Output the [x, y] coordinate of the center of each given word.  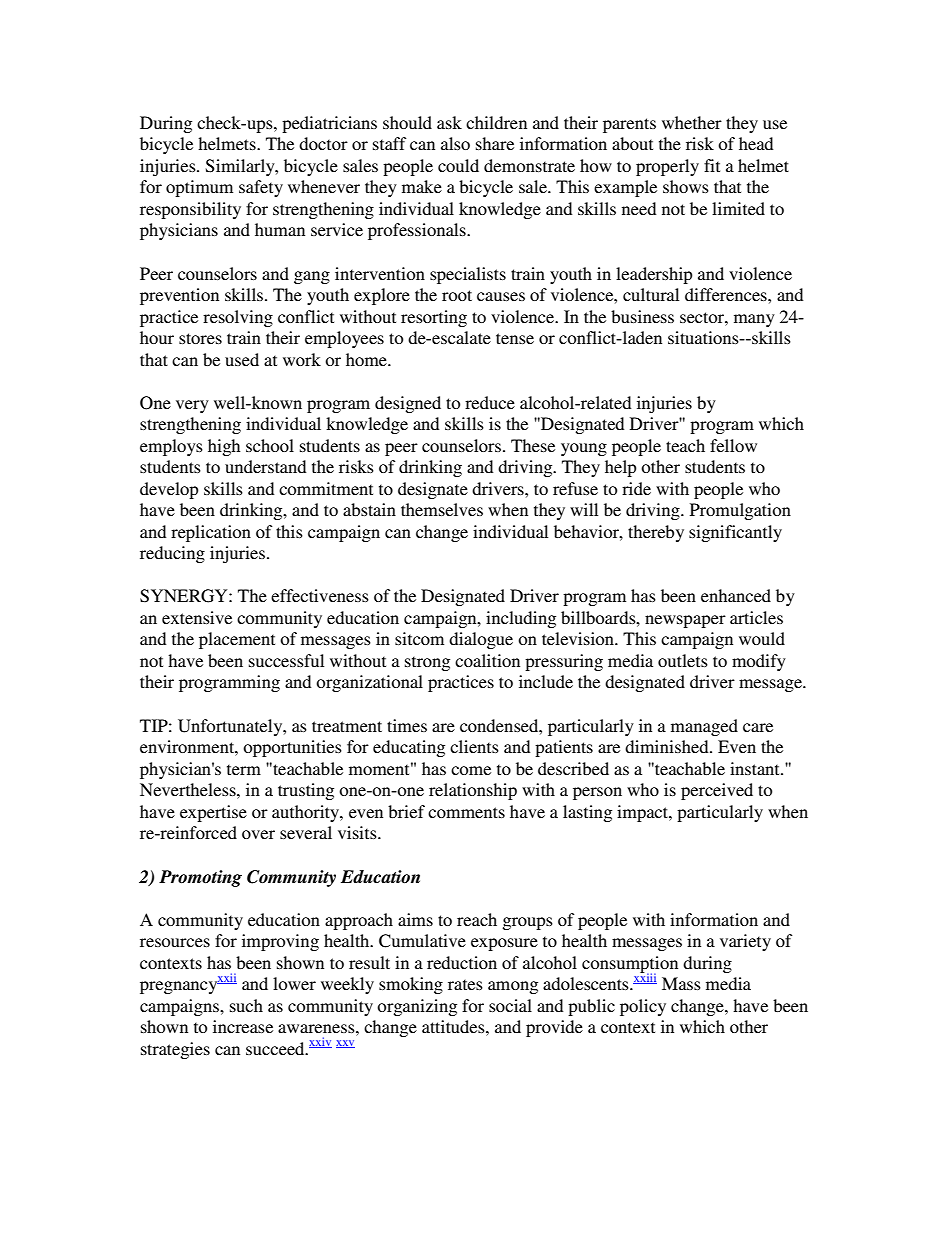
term [244, 769]
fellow [733, 445]
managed [704, 727]
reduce [490, 402]
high [224, 447]
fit [712, 165]
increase [243, 1026]
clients [474, 746]
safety [261, 188]
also [455, 143]
